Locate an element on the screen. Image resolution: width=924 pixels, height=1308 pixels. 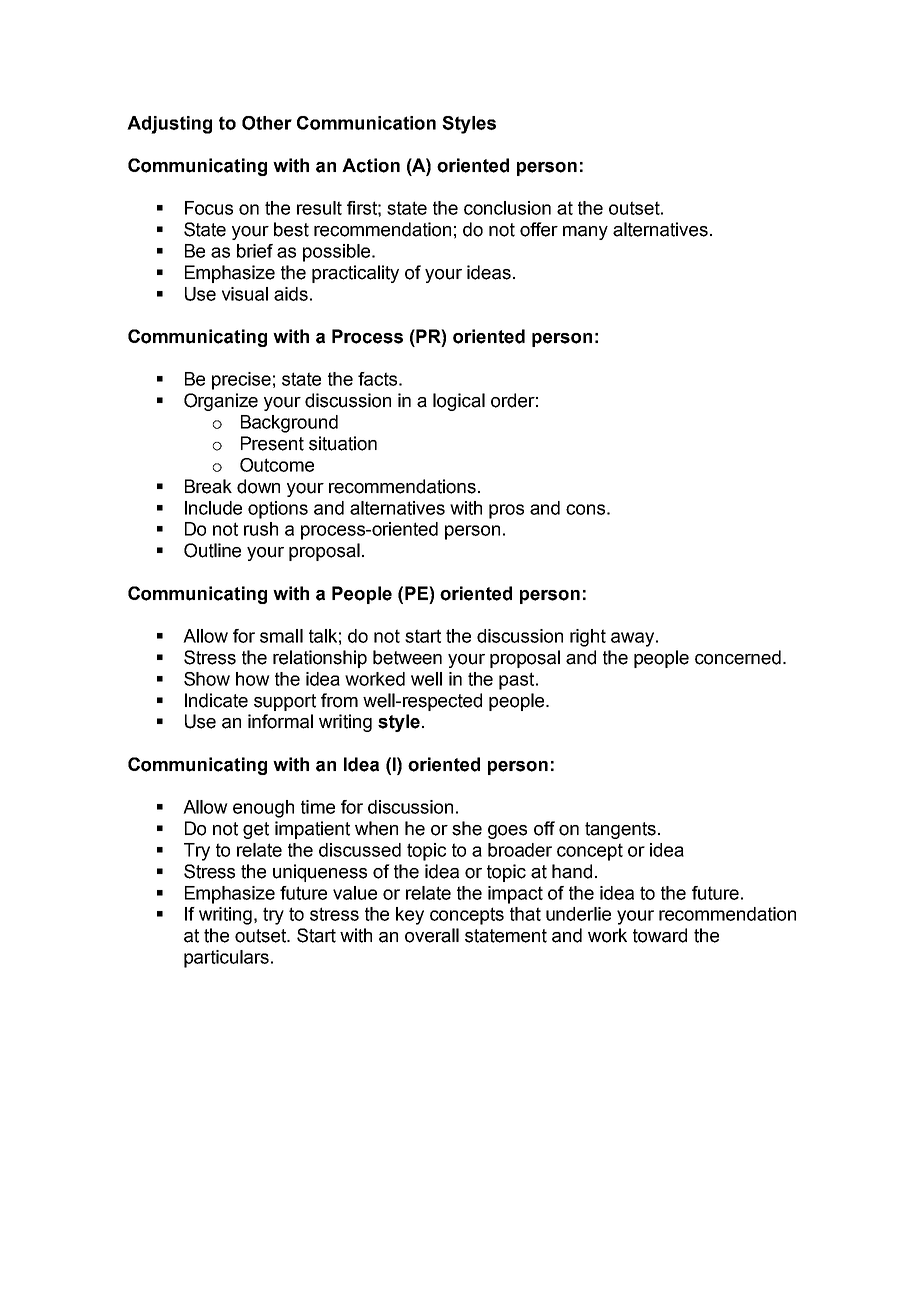
Action is located at coordinates (371, 165).
